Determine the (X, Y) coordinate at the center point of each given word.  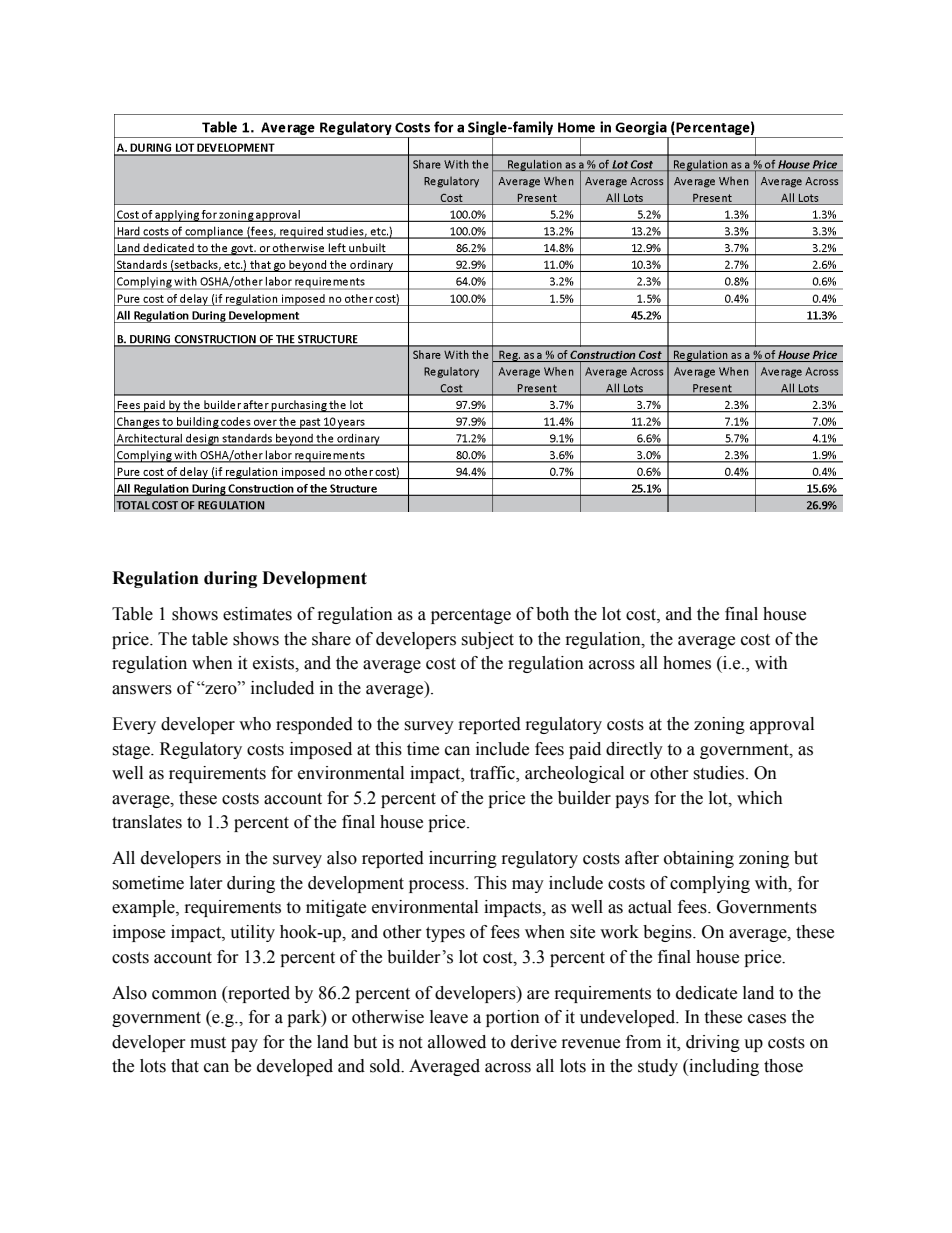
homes (687, 663)
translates (147, 822)
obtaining (699, 859)
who (255, 724)
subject (487, 640)
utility (252, 933)
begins (668, 933)
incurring (463, 859)
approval (782, 725)
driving (713, 1043)
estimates (257, 614)
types (445, 934)
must (208, 1043)
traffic (493, 774)
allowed (457, 1042)
